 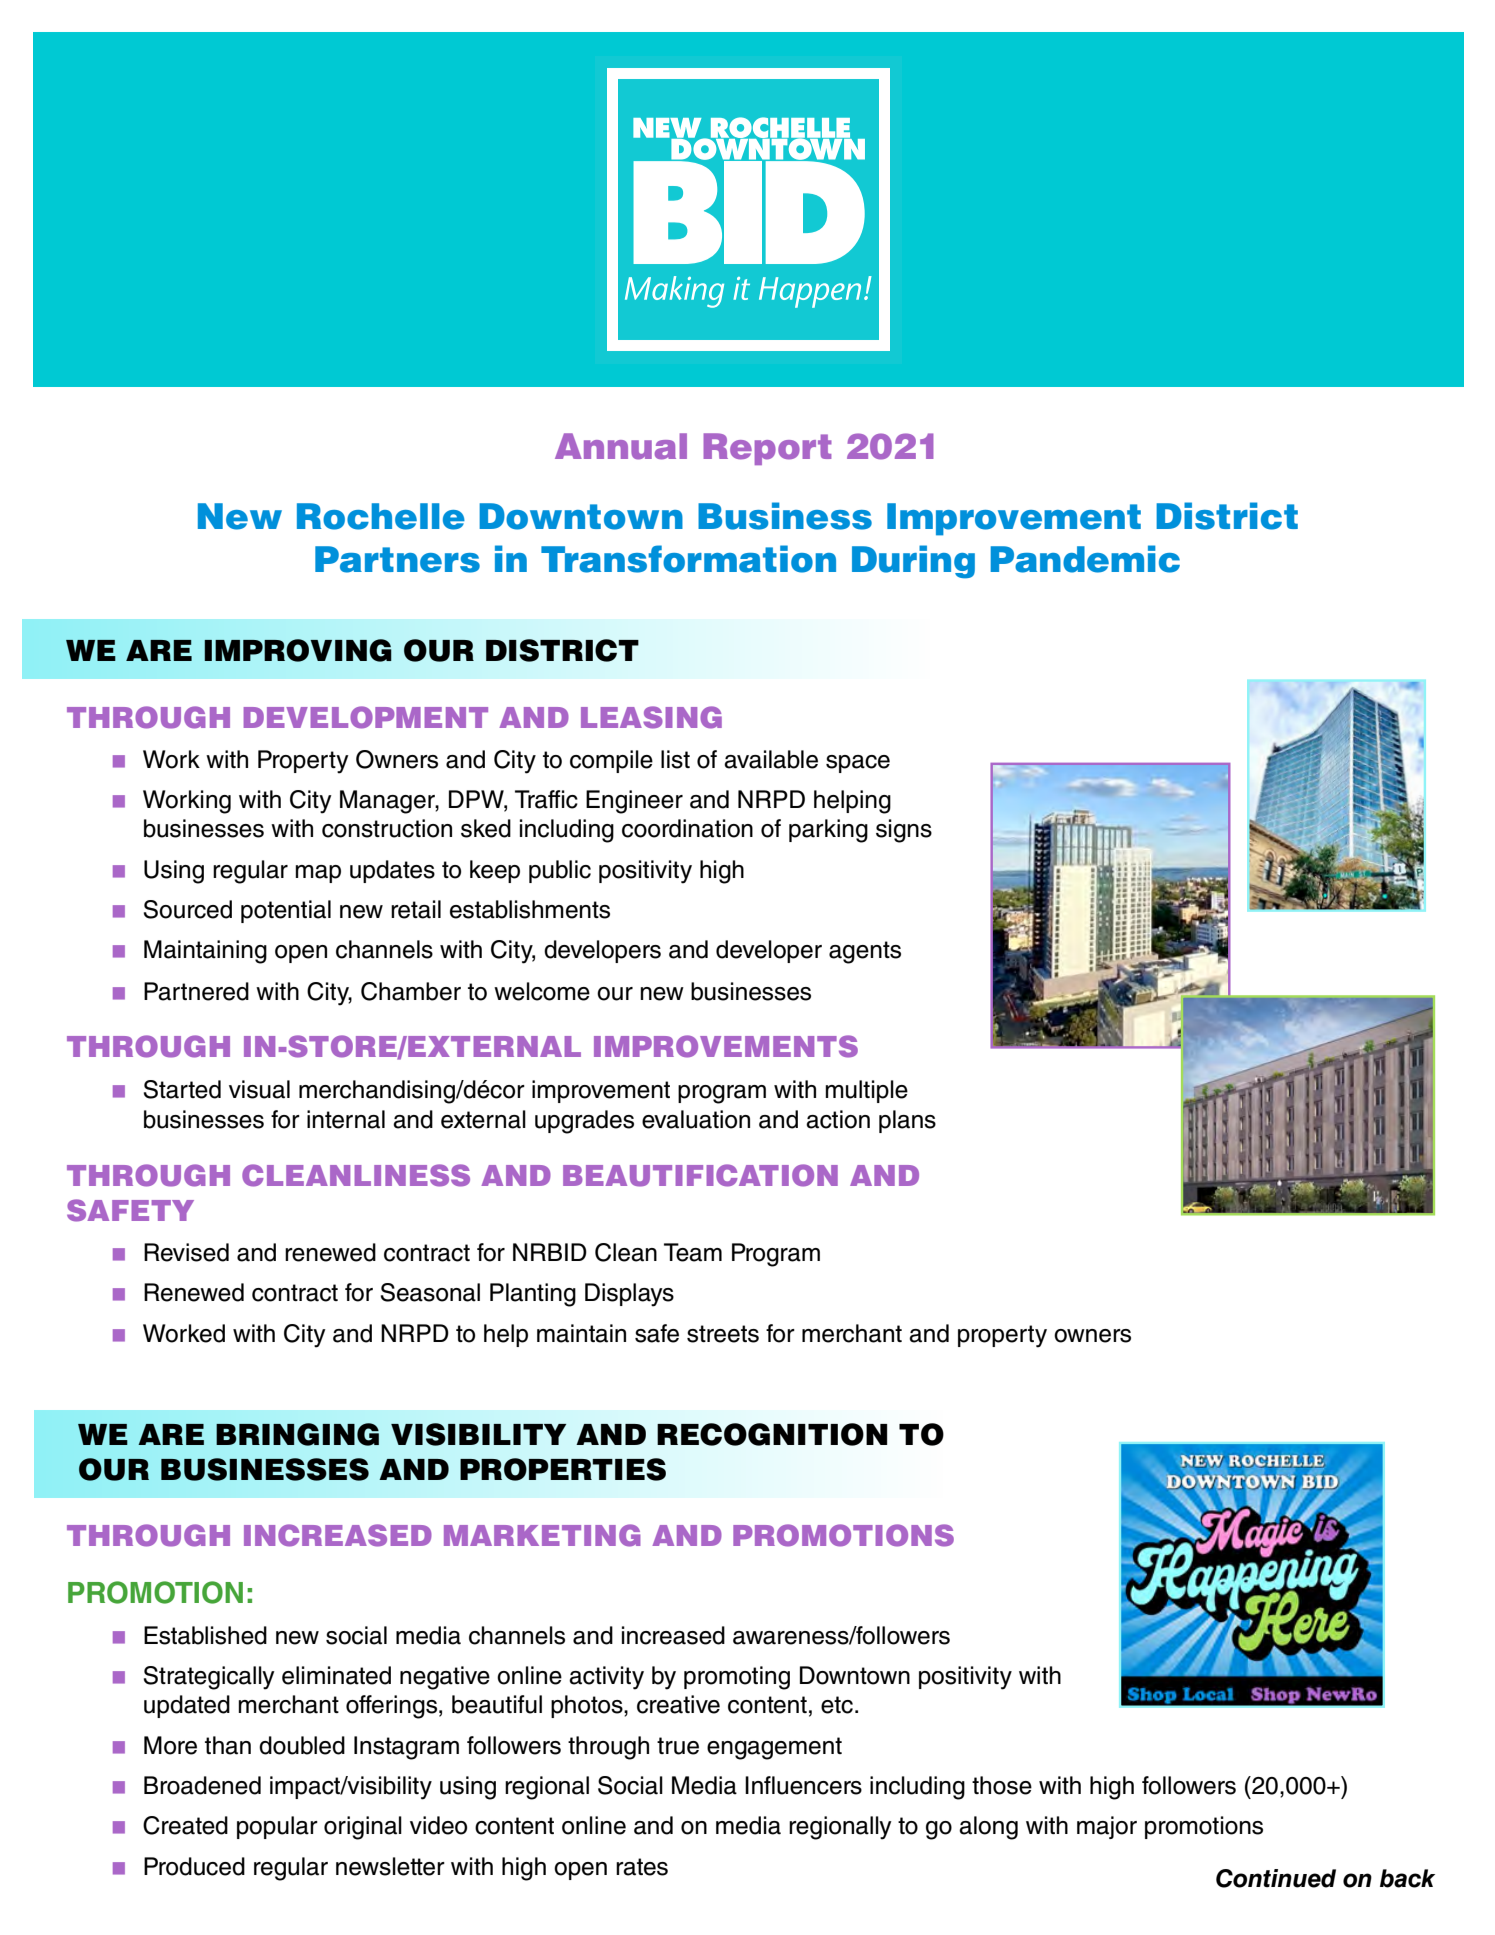 I want to click on agents, so click(x=865, y=952).
